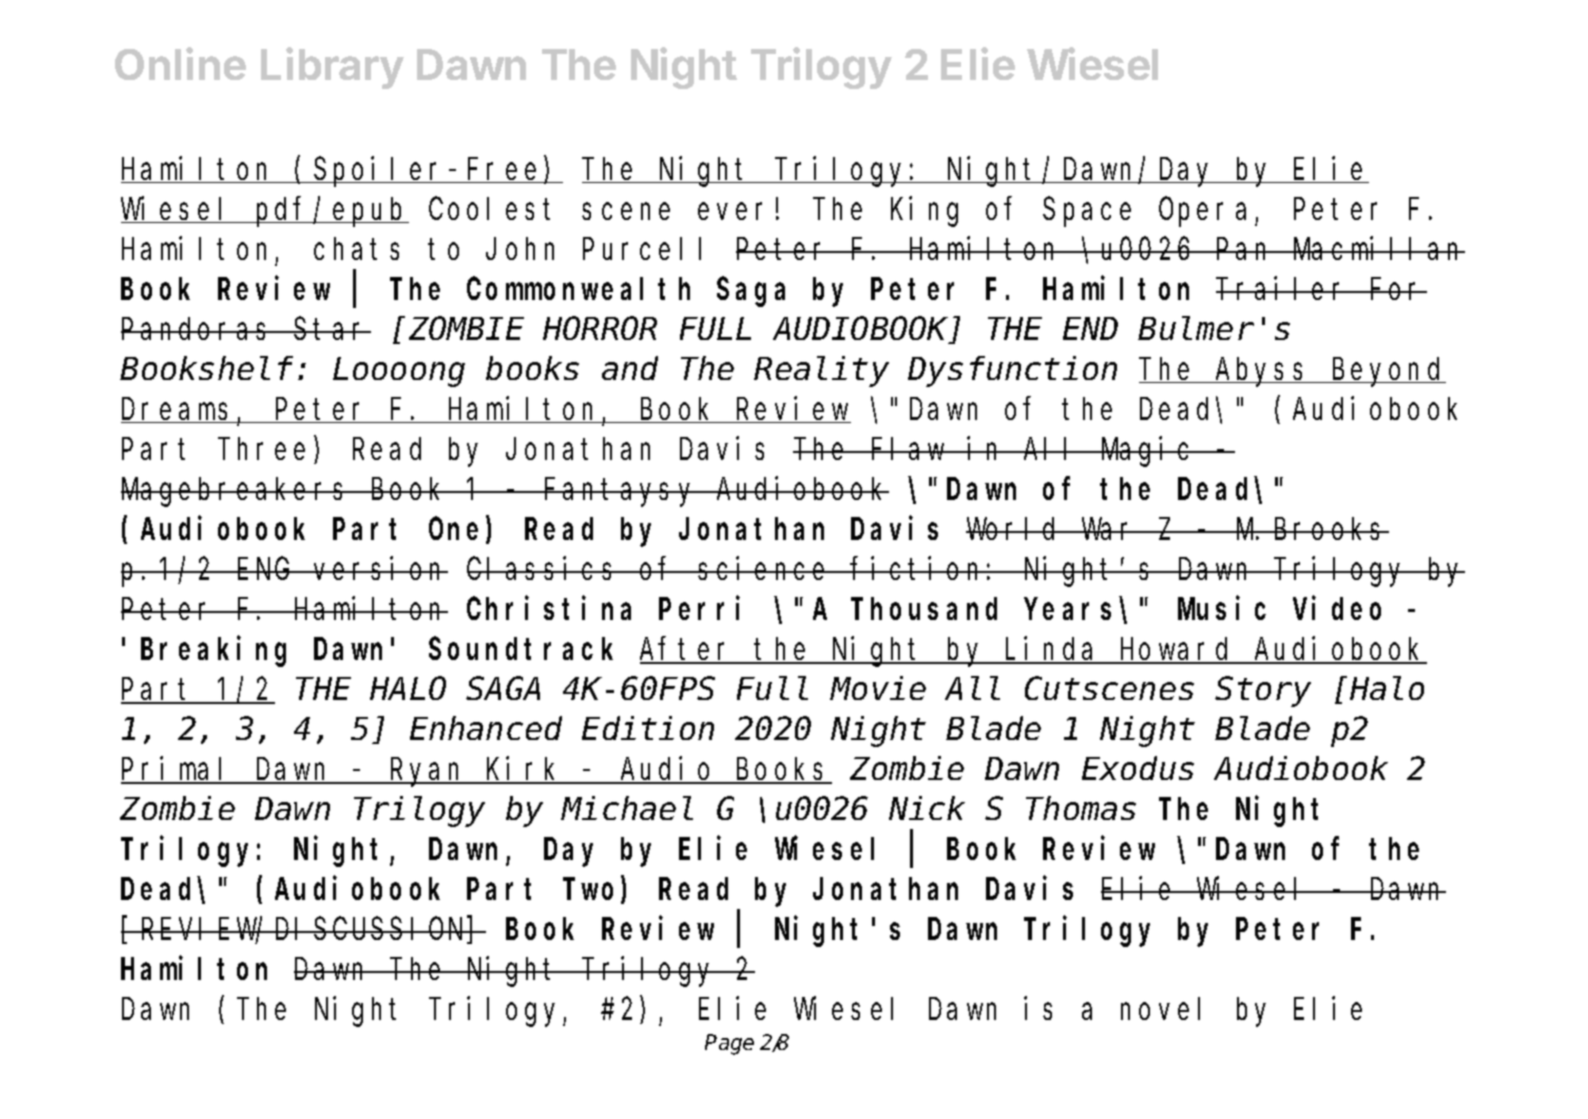 The height and width of the screenshot is (1119, 1588). I want to click on Nick, so click(927, 808).
